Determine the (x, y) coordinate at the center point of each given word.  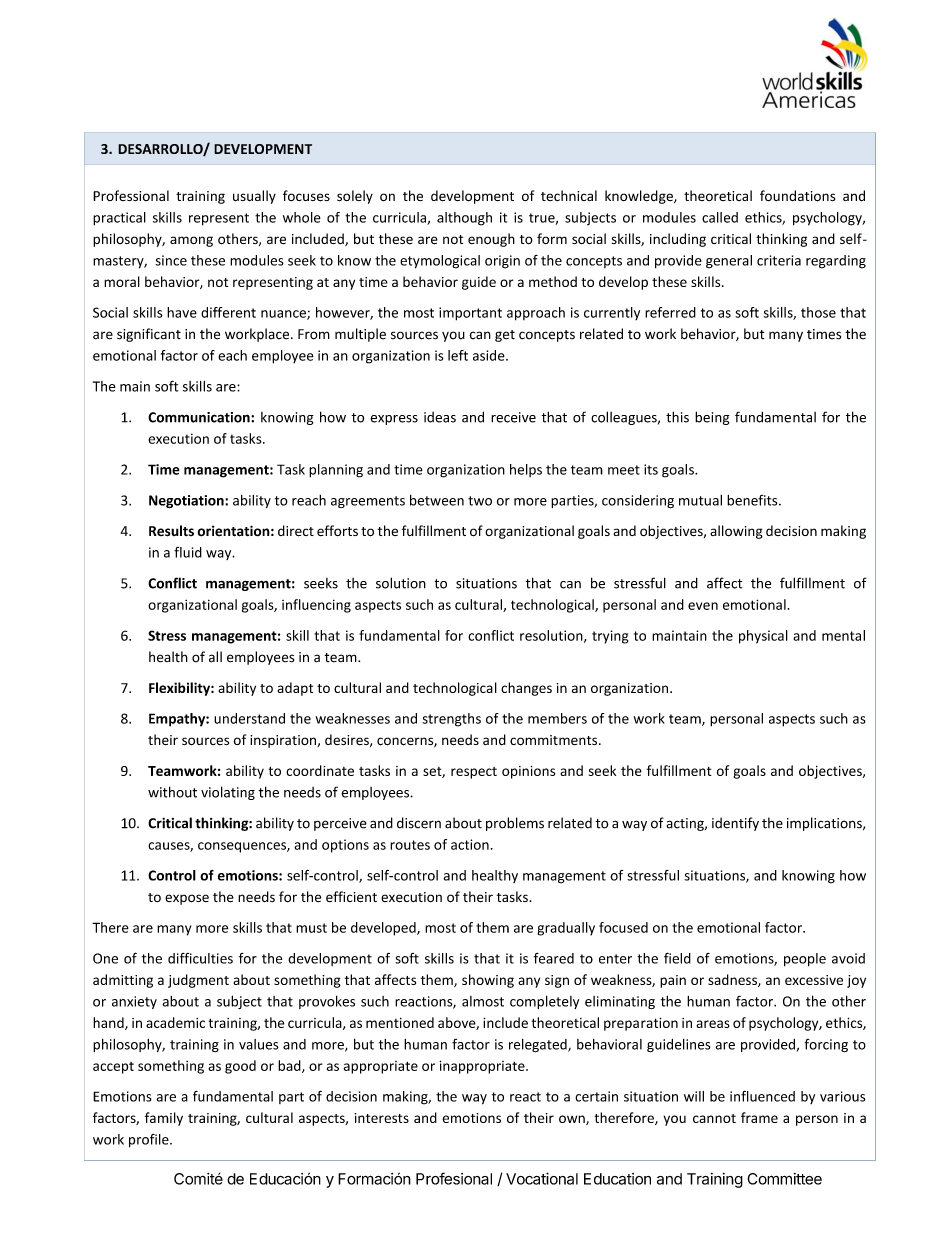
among (191, 241)
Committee (784, 1179)
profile (150, 1141)
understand (249, 718)
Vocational (542, 1178)
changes (526, 689)
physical (763, 637)
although (464, 219)
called (720, 217)
